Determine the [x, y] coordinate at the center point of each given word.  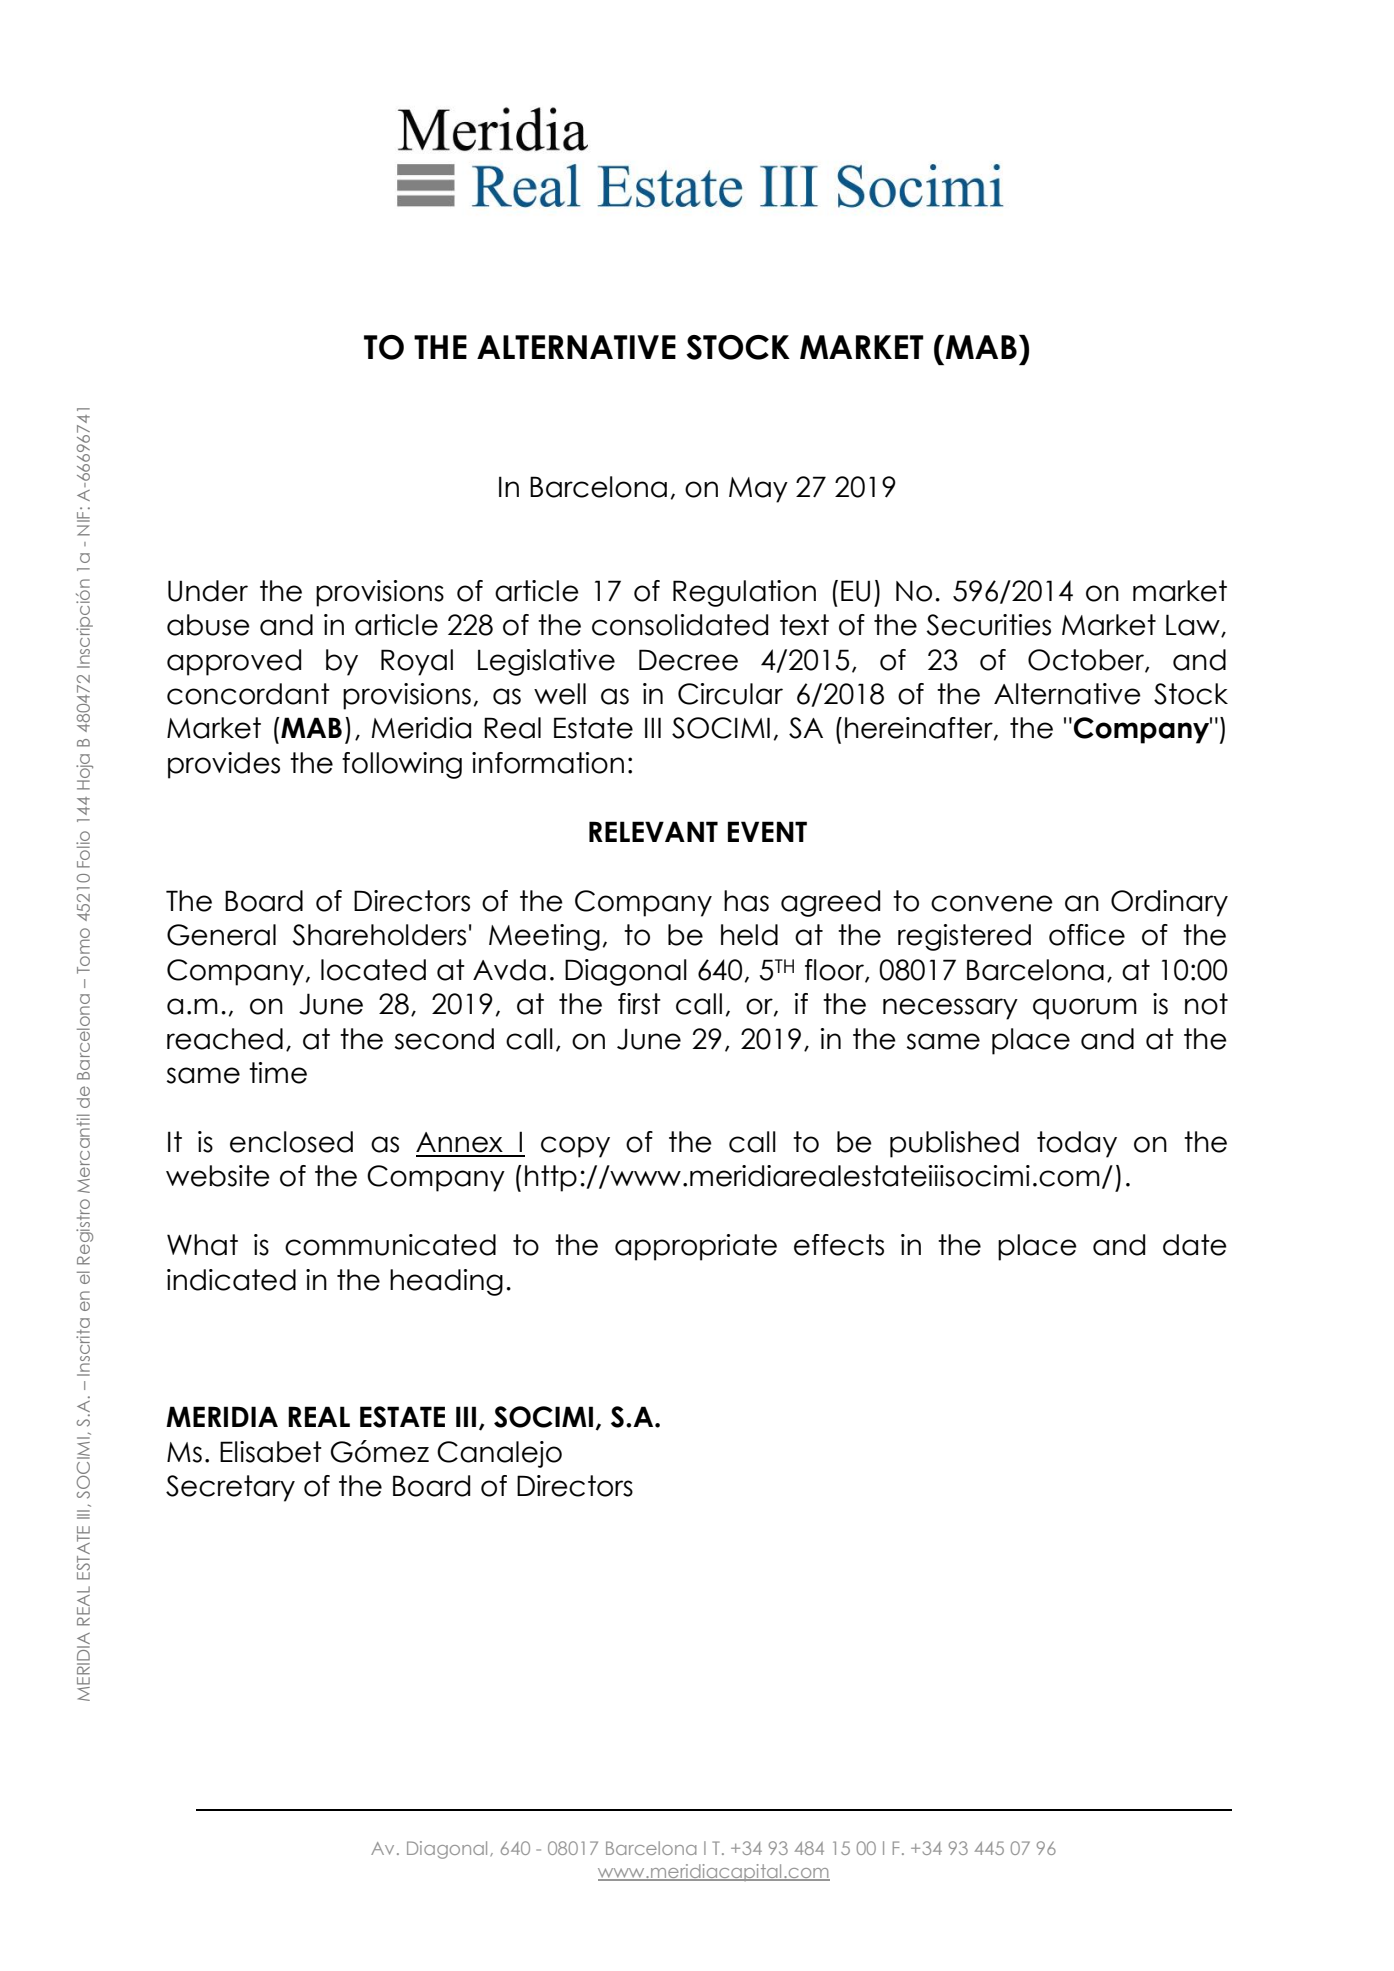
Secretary [230, 1488]
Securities [988, 625]
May [758, 490]
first [639, 1004]
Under [208, 591]
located [373, 970]
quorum [1085, 1009]
